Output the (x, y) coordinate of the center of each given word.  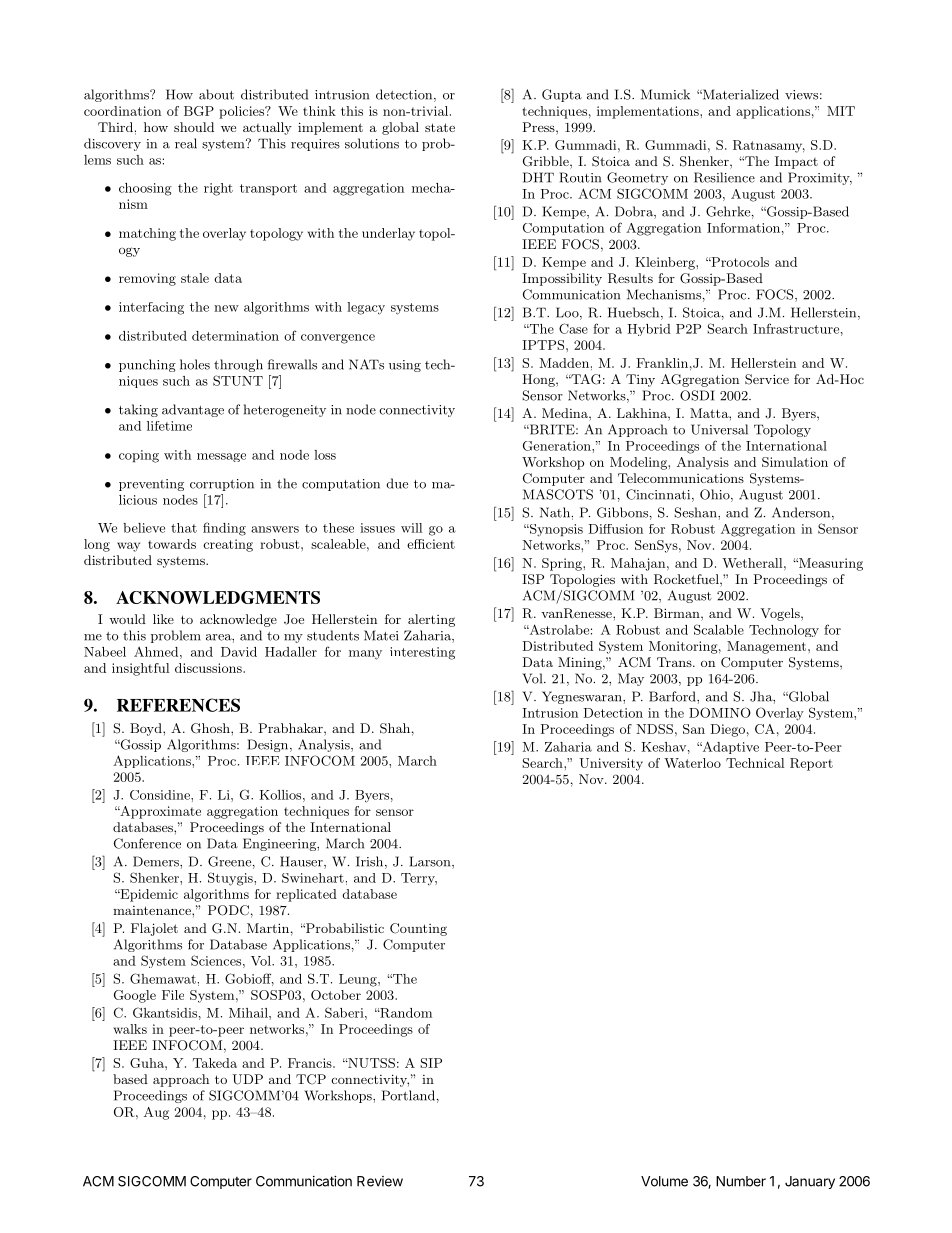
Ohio (716, 495)
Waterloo (692, 763)
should (194, 127)
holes (195, 364)
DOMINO (720, 712)
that (184, 528)
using (405, 366)
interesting (422, 653)
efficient (431, 544)
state (440, 127)
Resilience (724, 177)
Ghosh (211, 728)
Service (767, 379)
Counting (418, 929)
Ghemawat (163, 978)
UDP (247, 1079)
